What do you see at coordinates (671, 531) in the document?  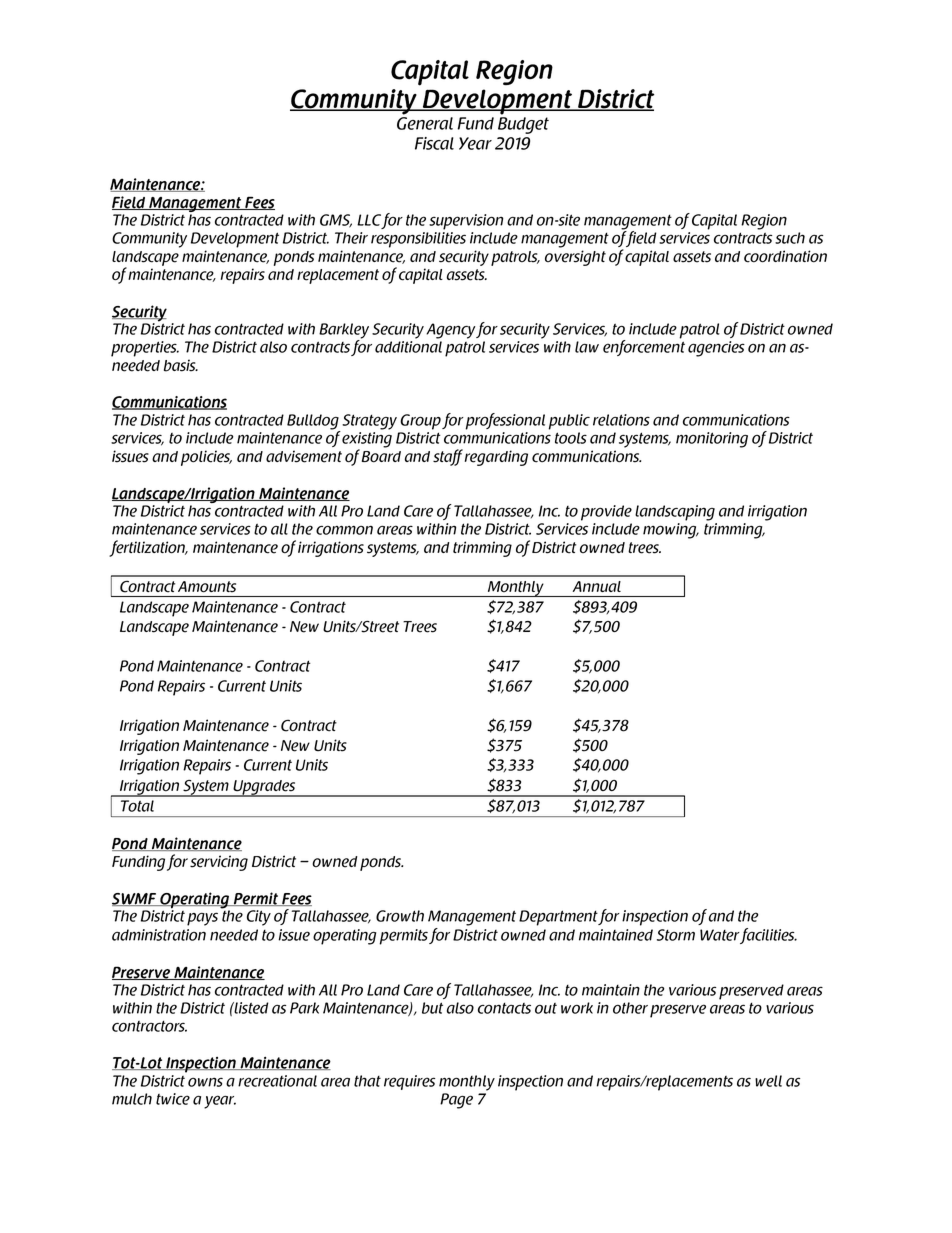 I see `mowing` at bounding box center [671, 531].
